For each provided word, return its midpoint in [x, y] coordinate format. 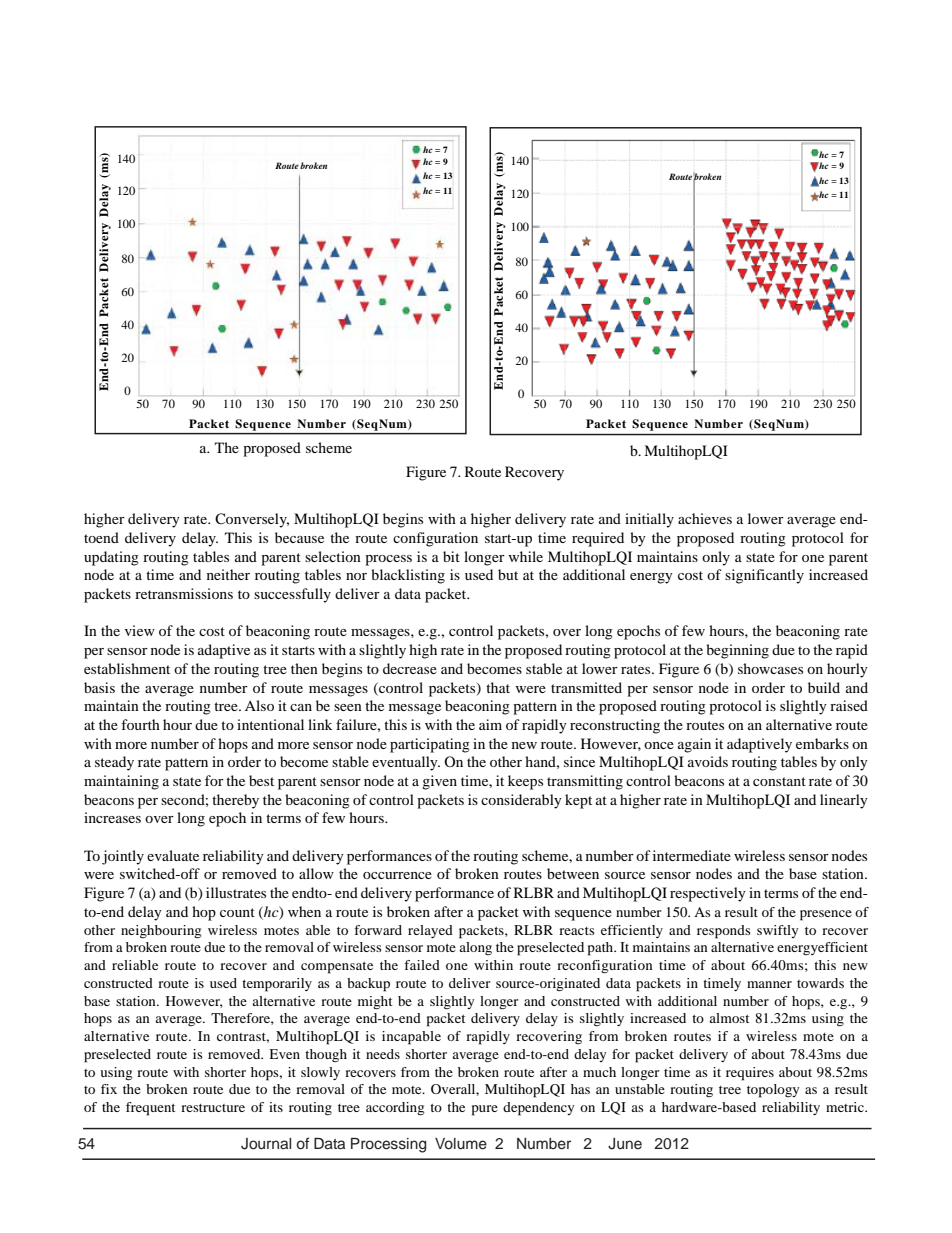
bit [451, 556]
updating [111, 558]
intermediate [692, 855]
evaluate [173, 855]
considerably [521, 801]
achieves [705, 518]
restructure [213, 1108]
